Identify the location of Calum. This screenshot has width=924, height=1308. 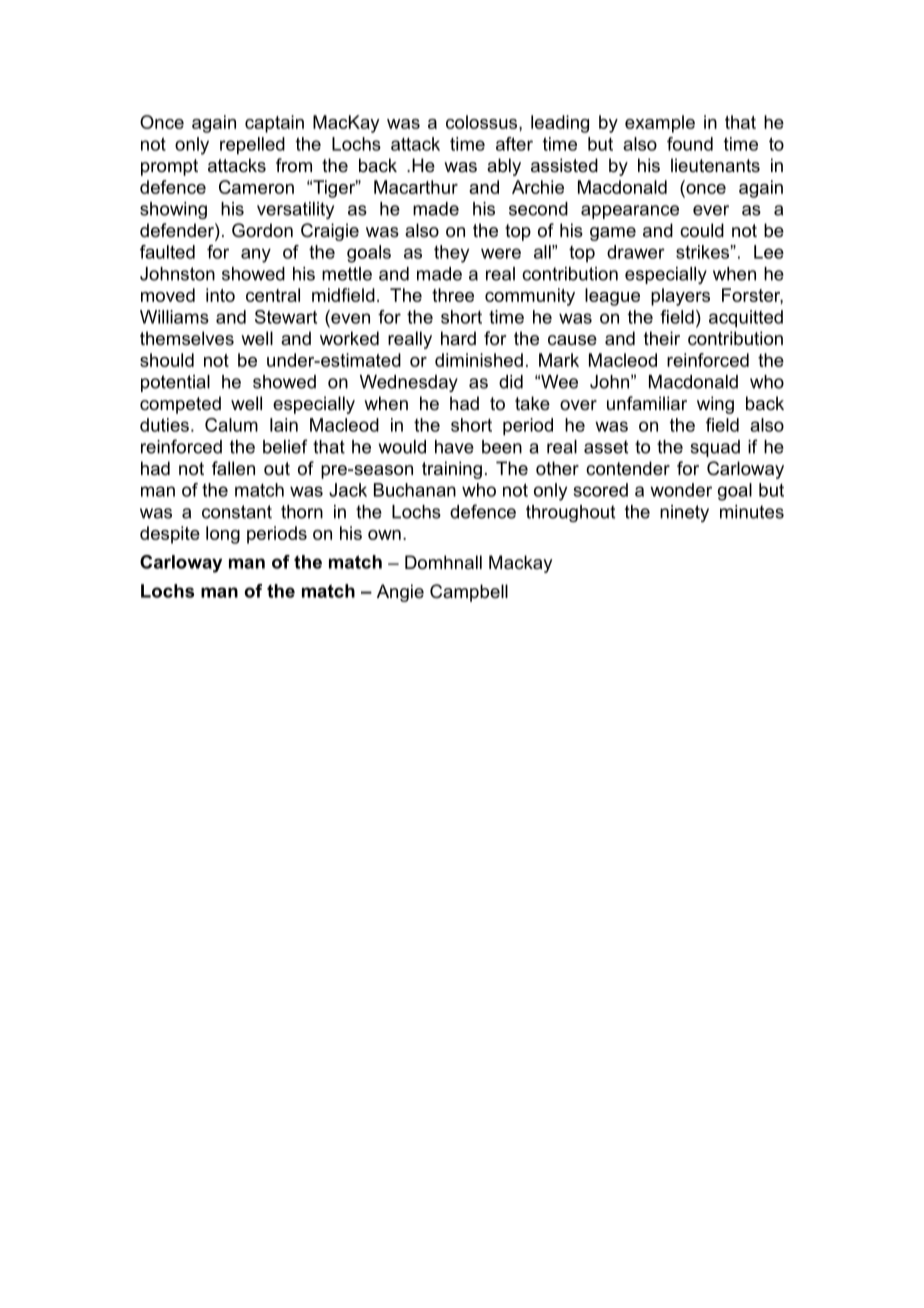
(231, 425).
